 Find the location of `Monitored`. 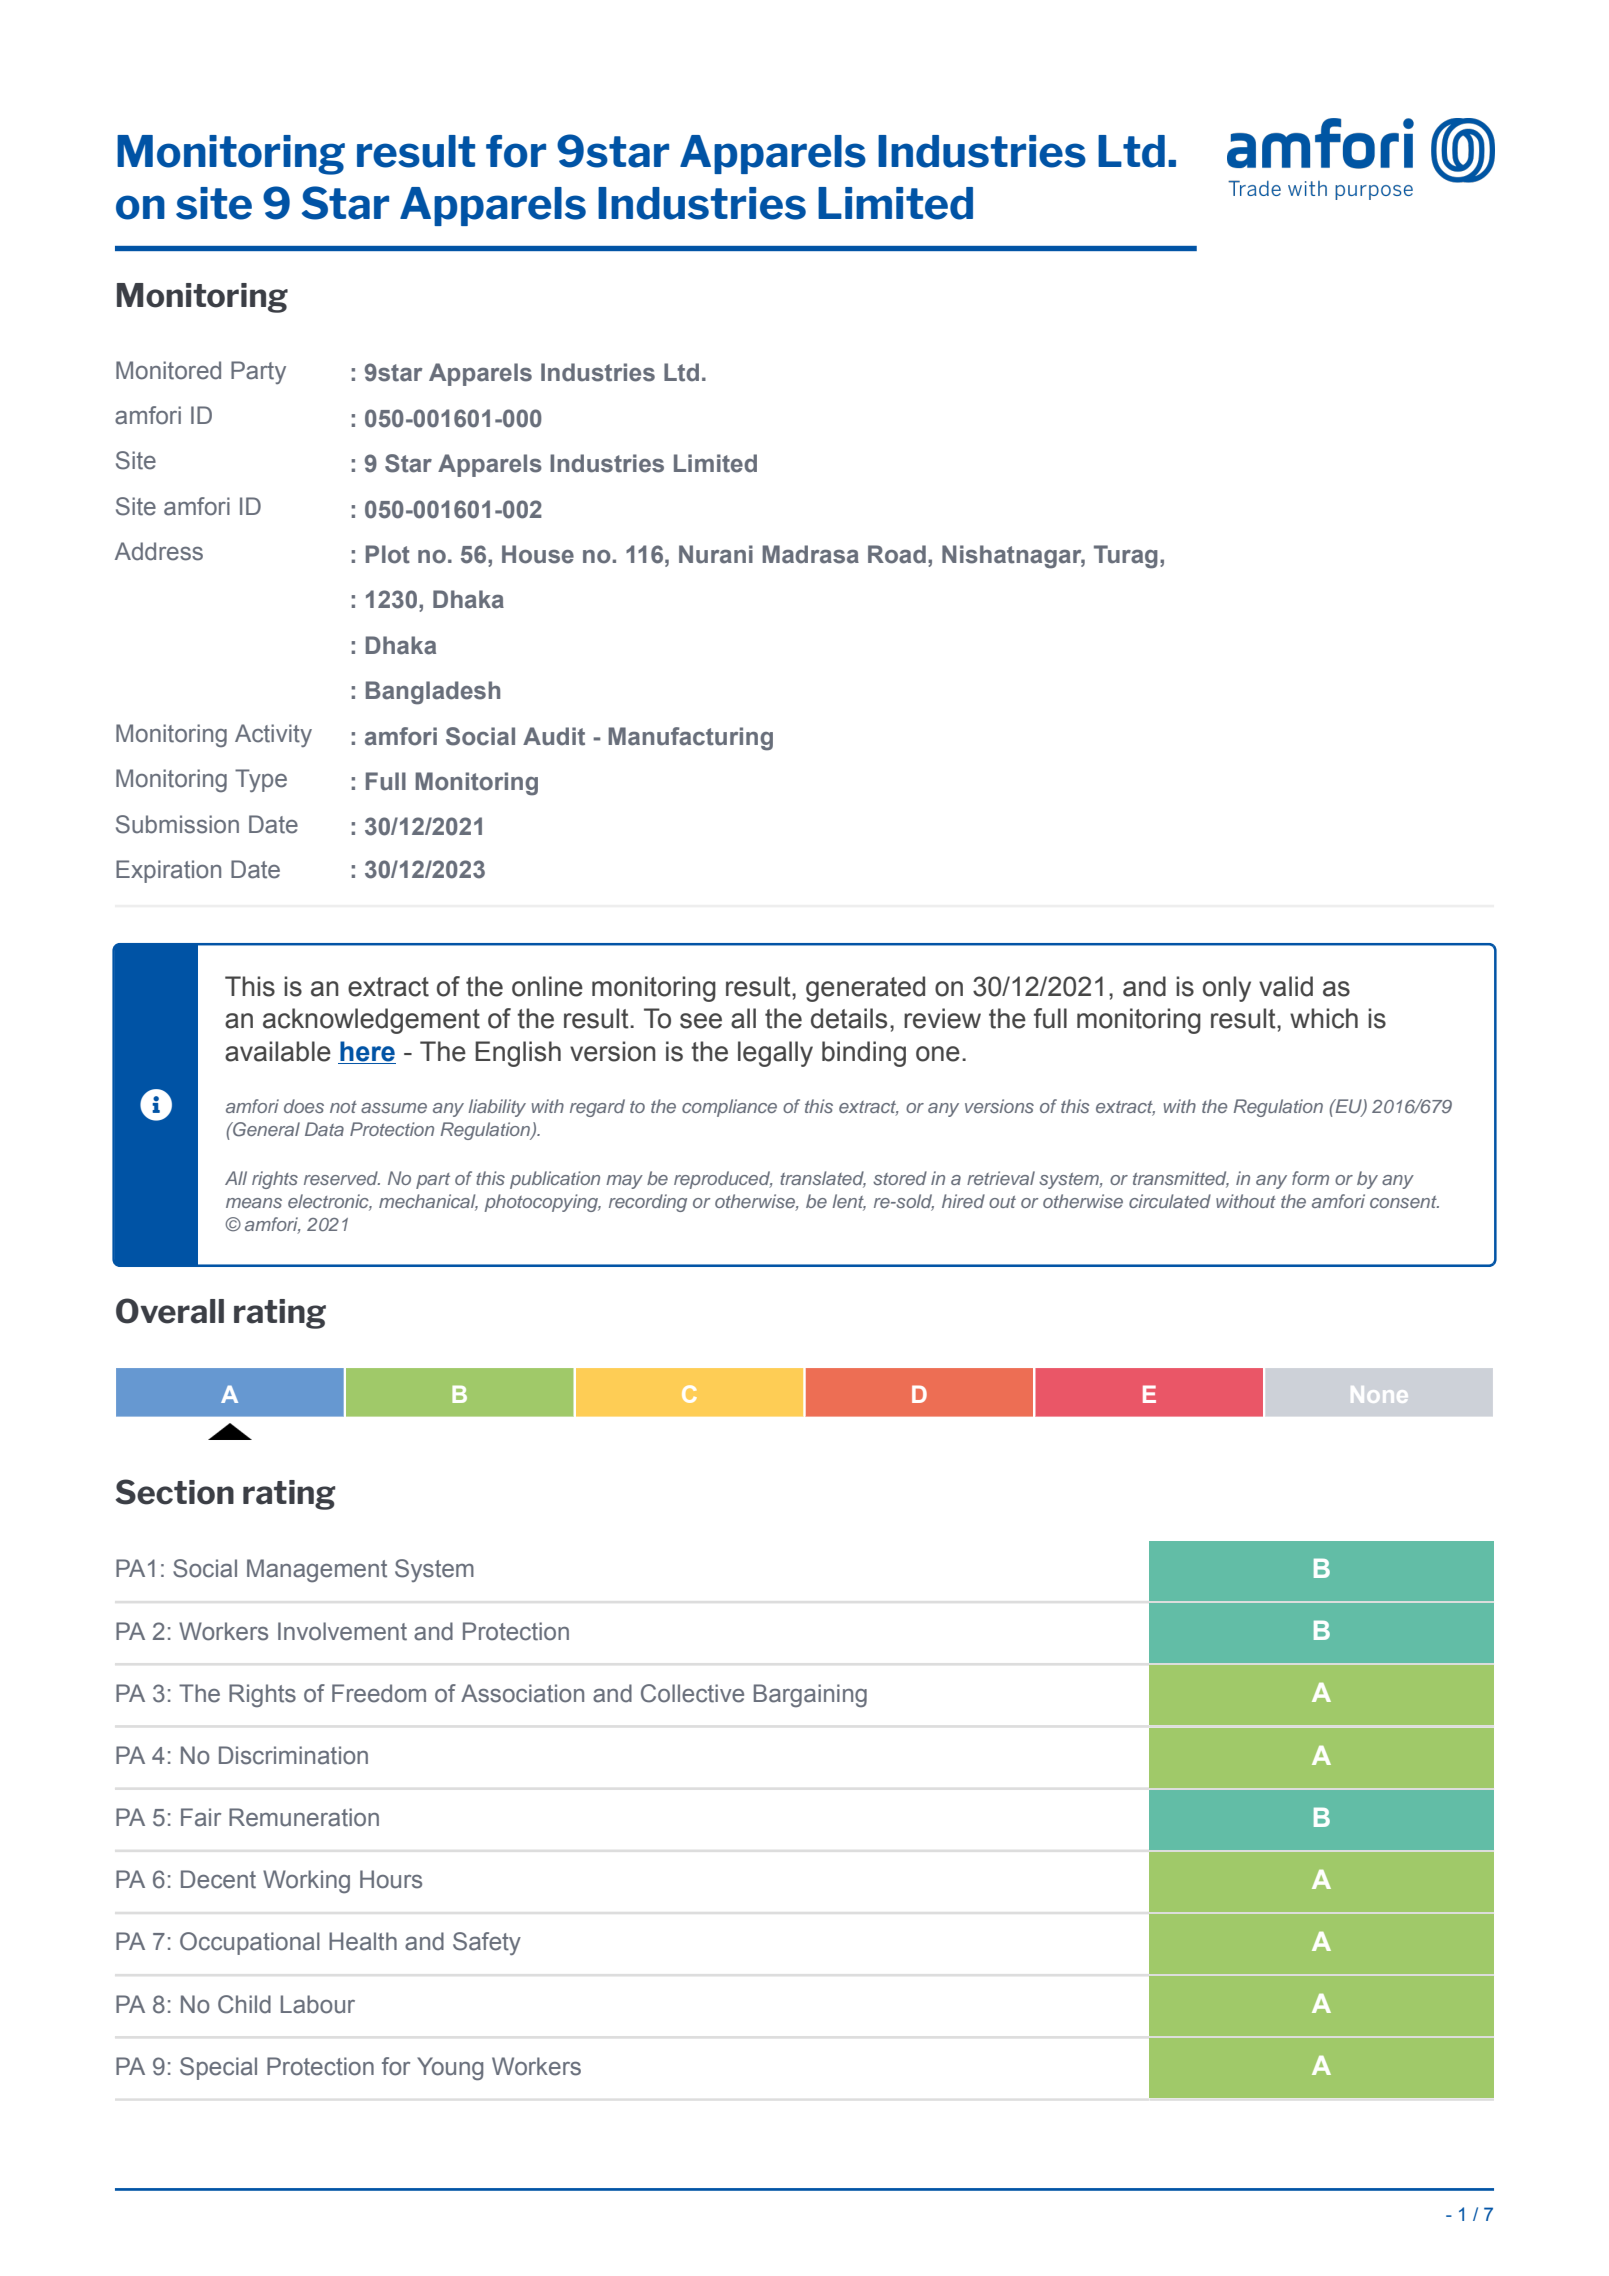

Monitored is located at coordinates (168, 370).
